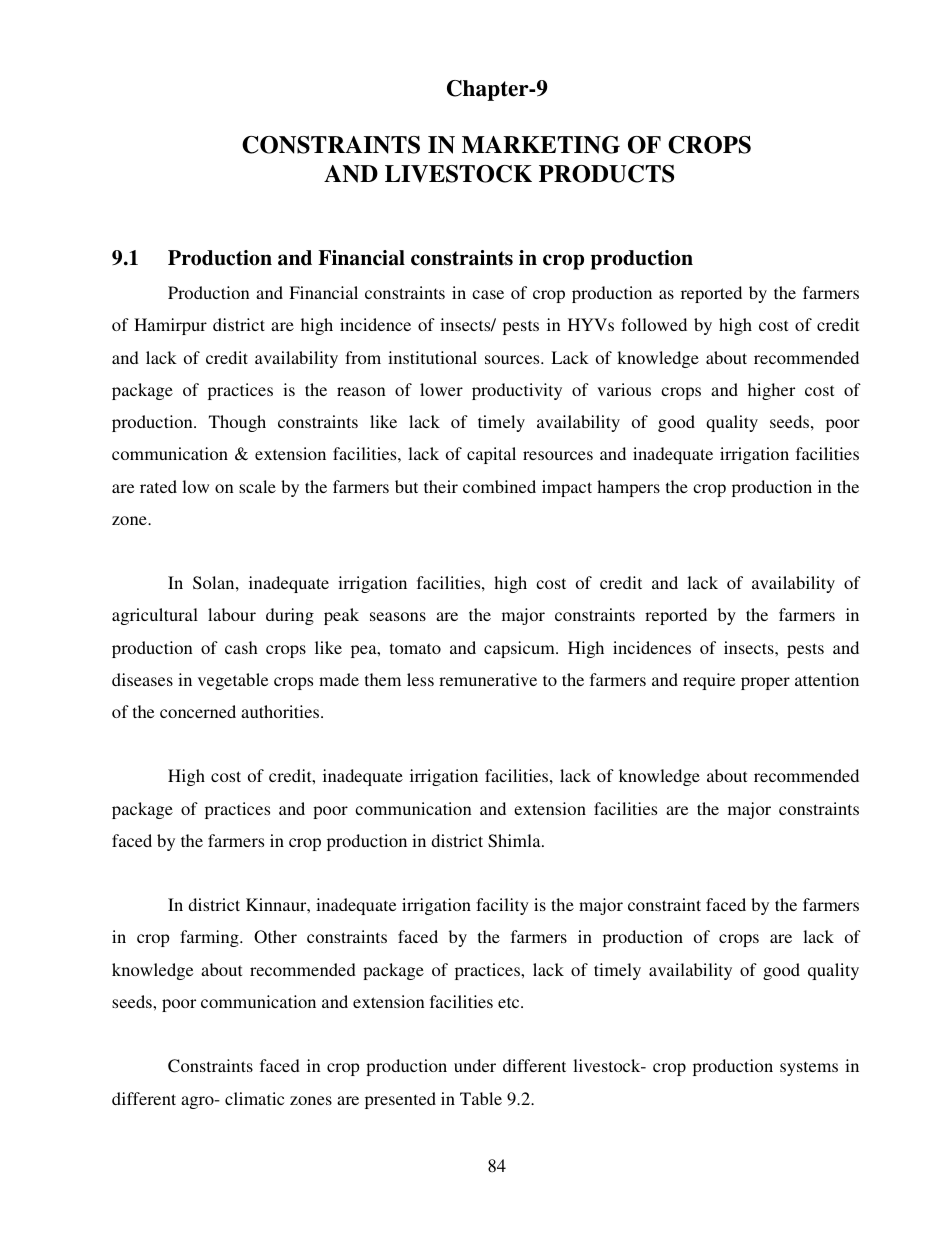 The height and width of the screenshot is (1233, 952). What do you see at coordinates (257, 486) in the screenshot?
I see `scale` at bounding box center [257, 486].
